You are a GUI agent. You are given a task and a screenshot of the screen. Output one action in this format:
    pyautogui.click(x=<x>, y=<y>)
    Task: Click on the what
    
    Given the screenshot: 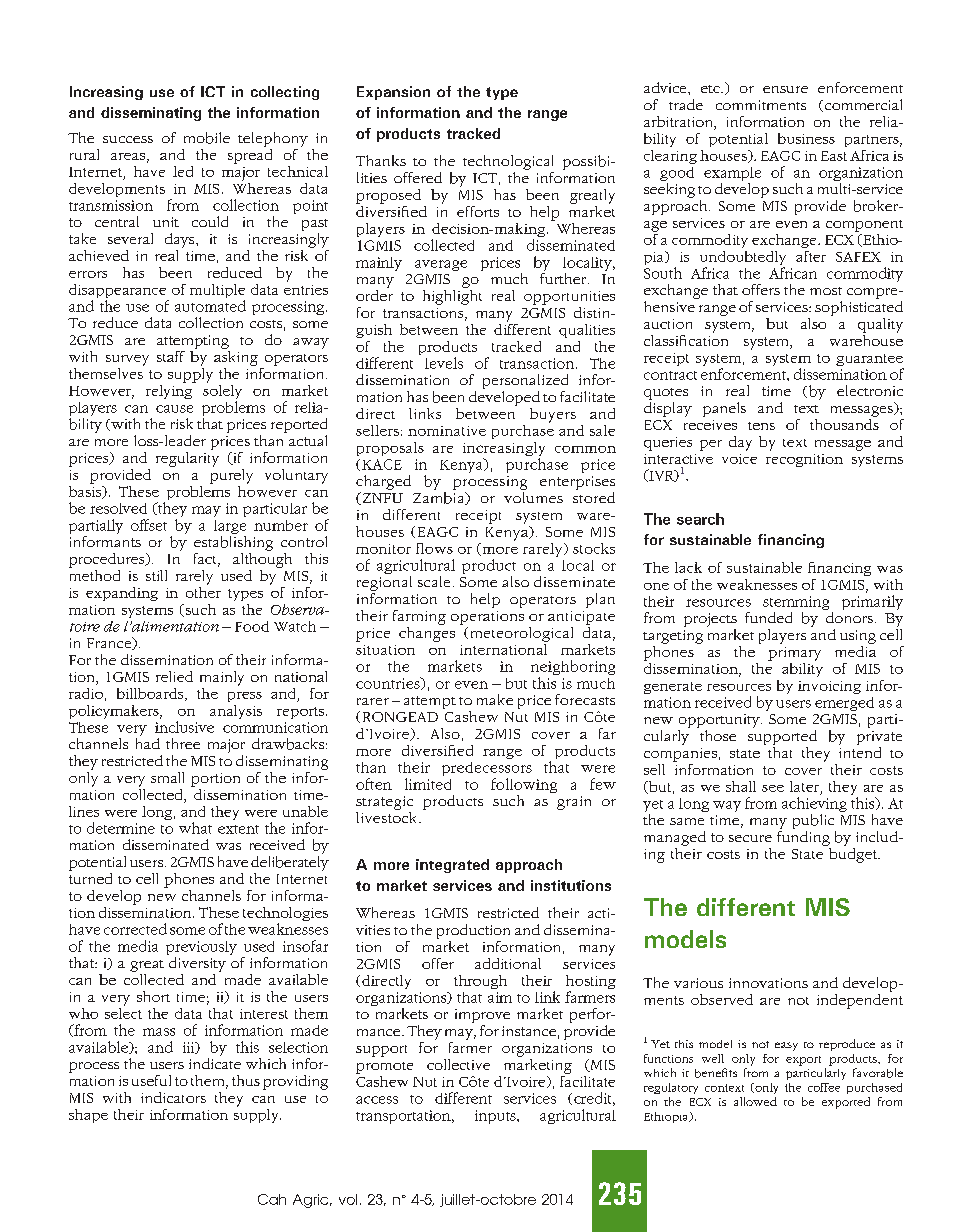 What is the action you would take?
    pyautogui.click(x=195, y=828)
